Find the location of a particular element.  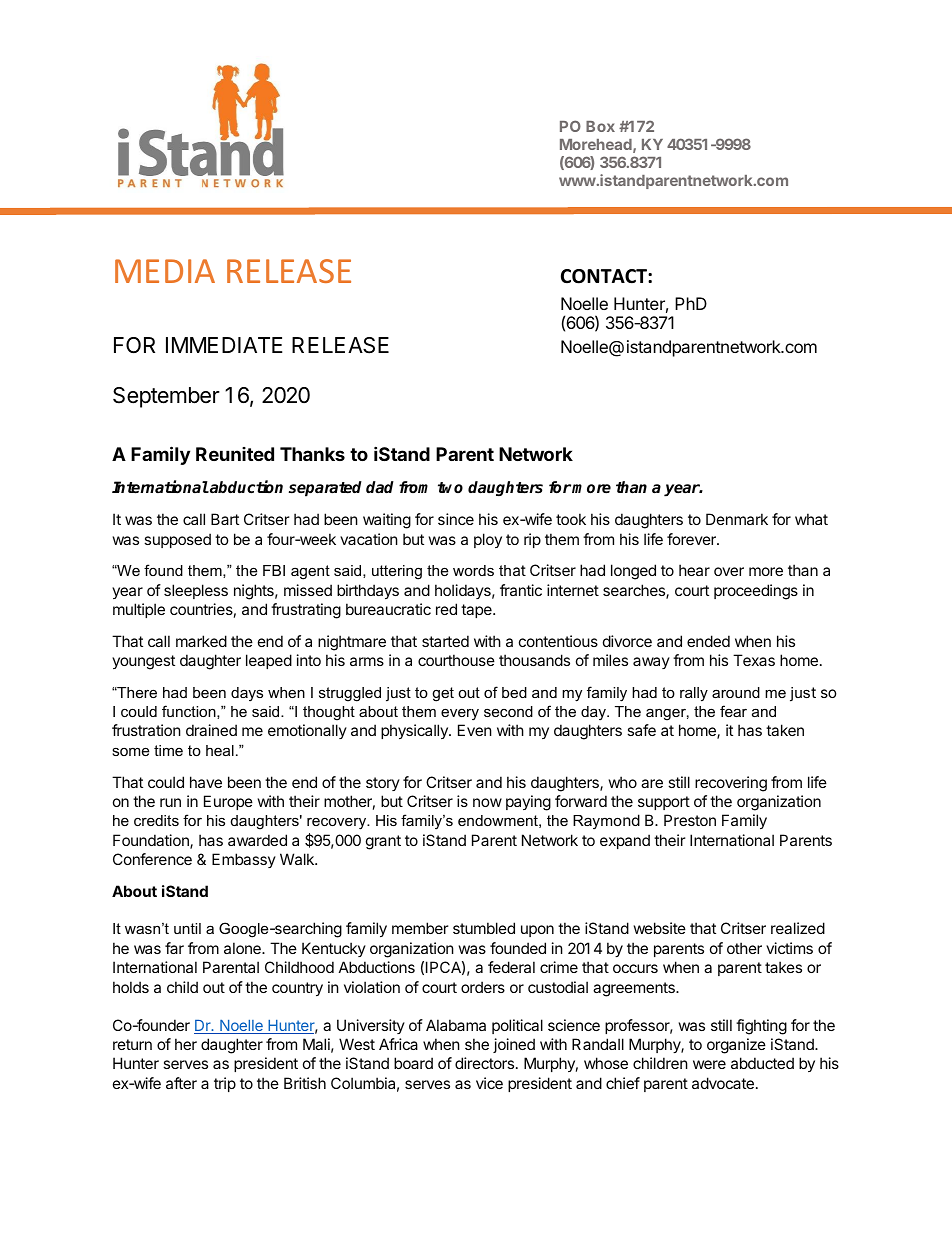

Even is located at coordinates (475, 730).
